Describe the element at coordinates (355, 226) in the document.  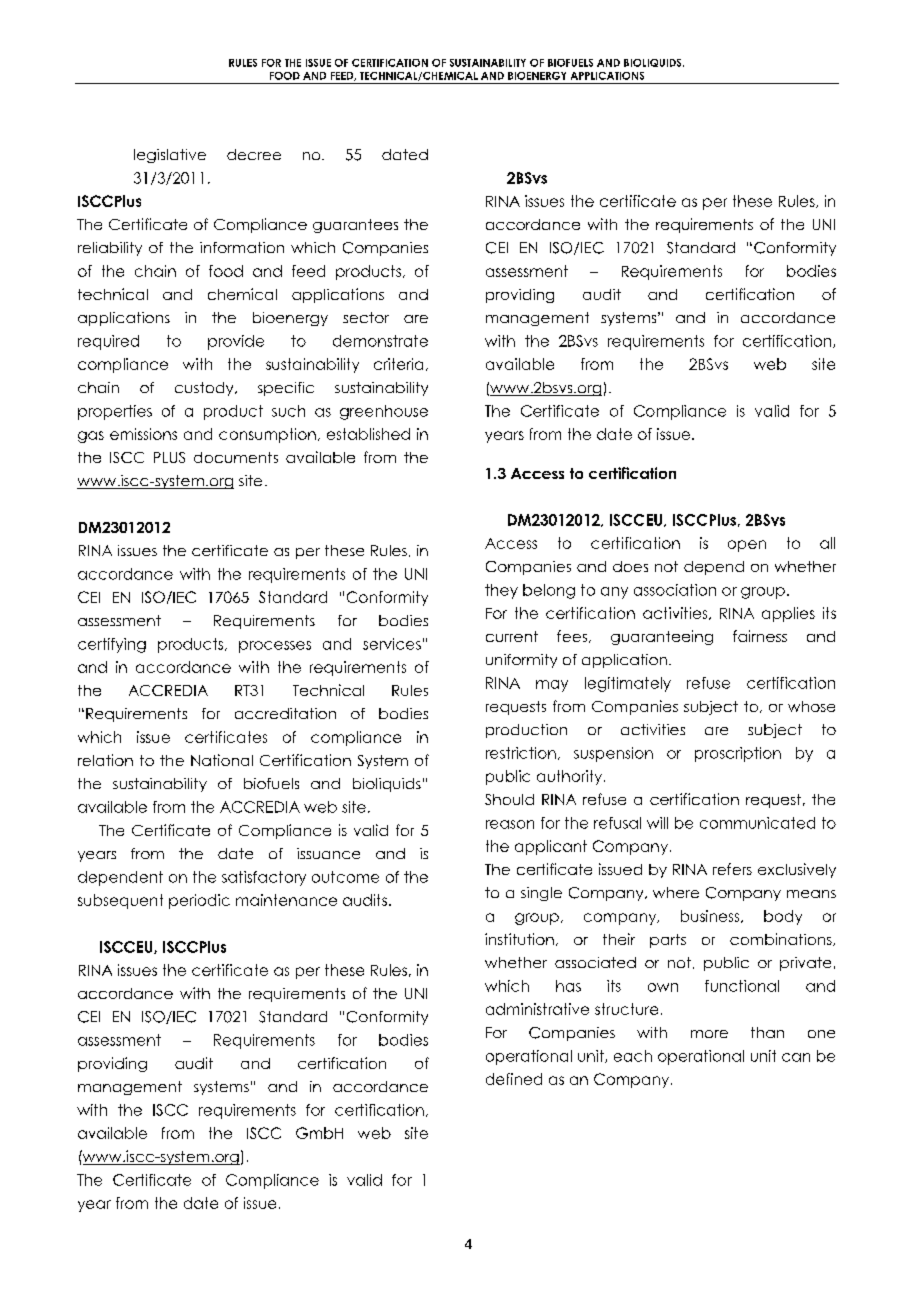
I see `guarantees` at that location.
